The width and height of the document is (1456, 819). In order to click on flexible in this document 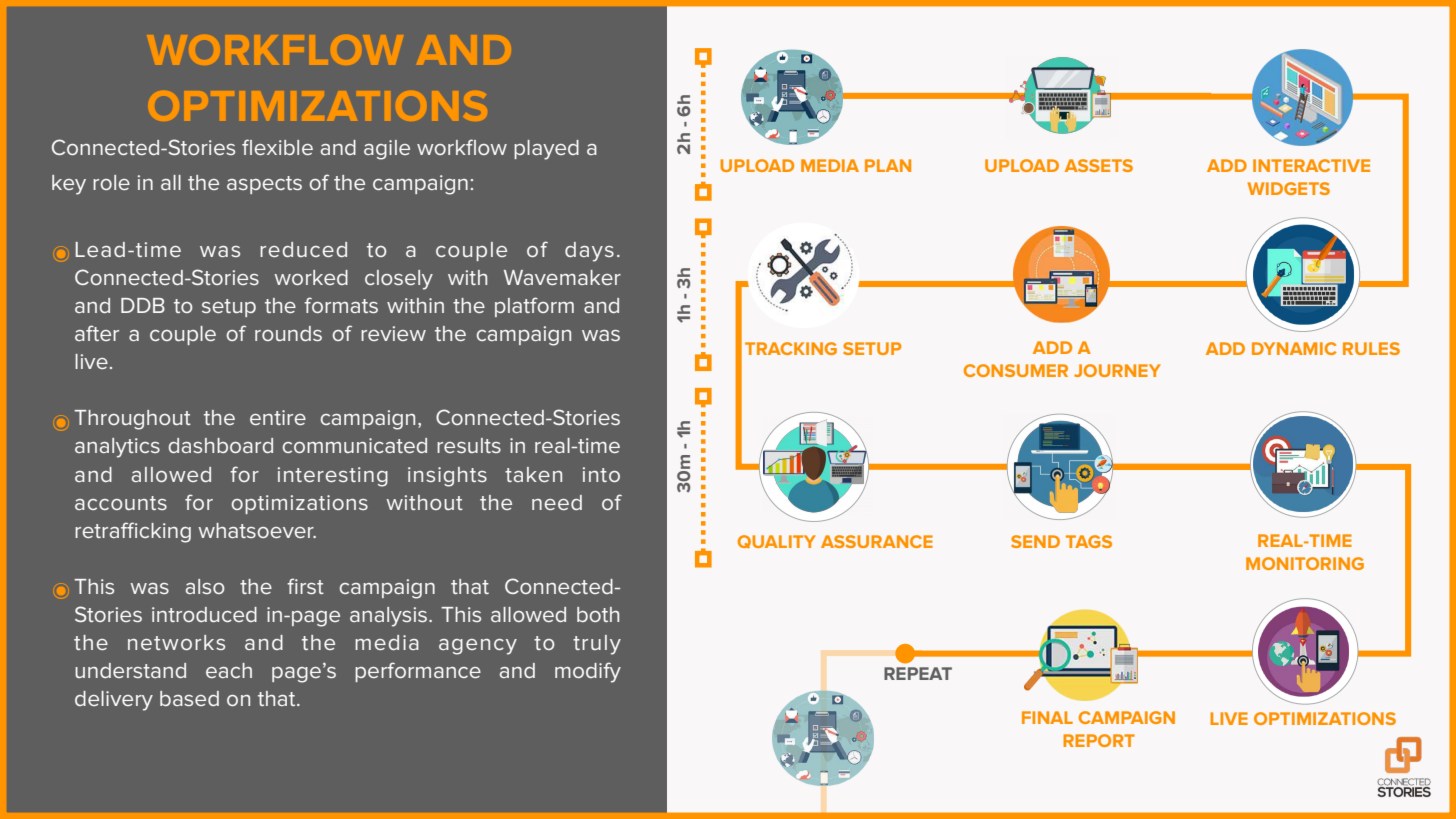, I will do `click(277, 147)`.
